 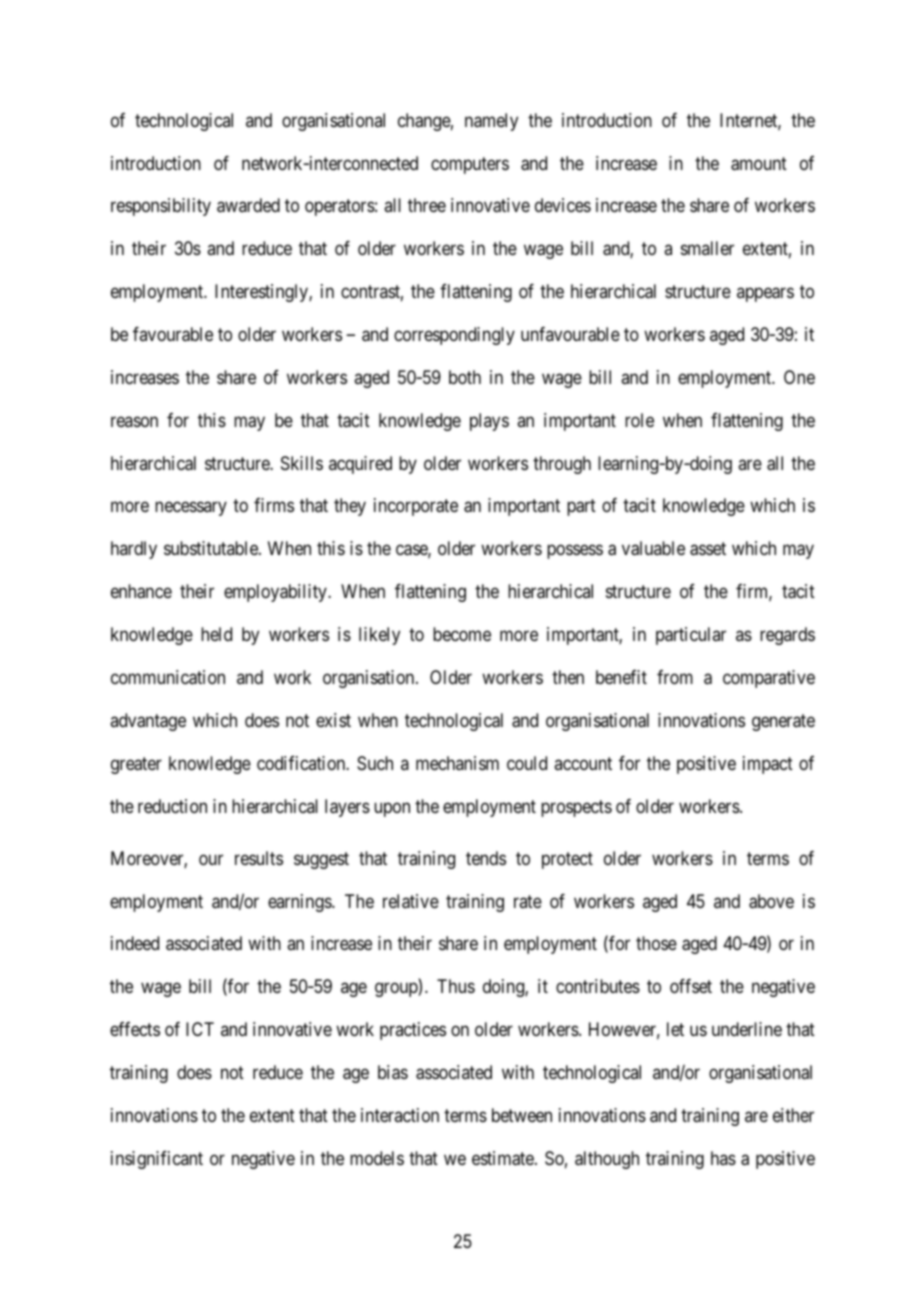 I want to click on from, so click(x=675, y=677).
